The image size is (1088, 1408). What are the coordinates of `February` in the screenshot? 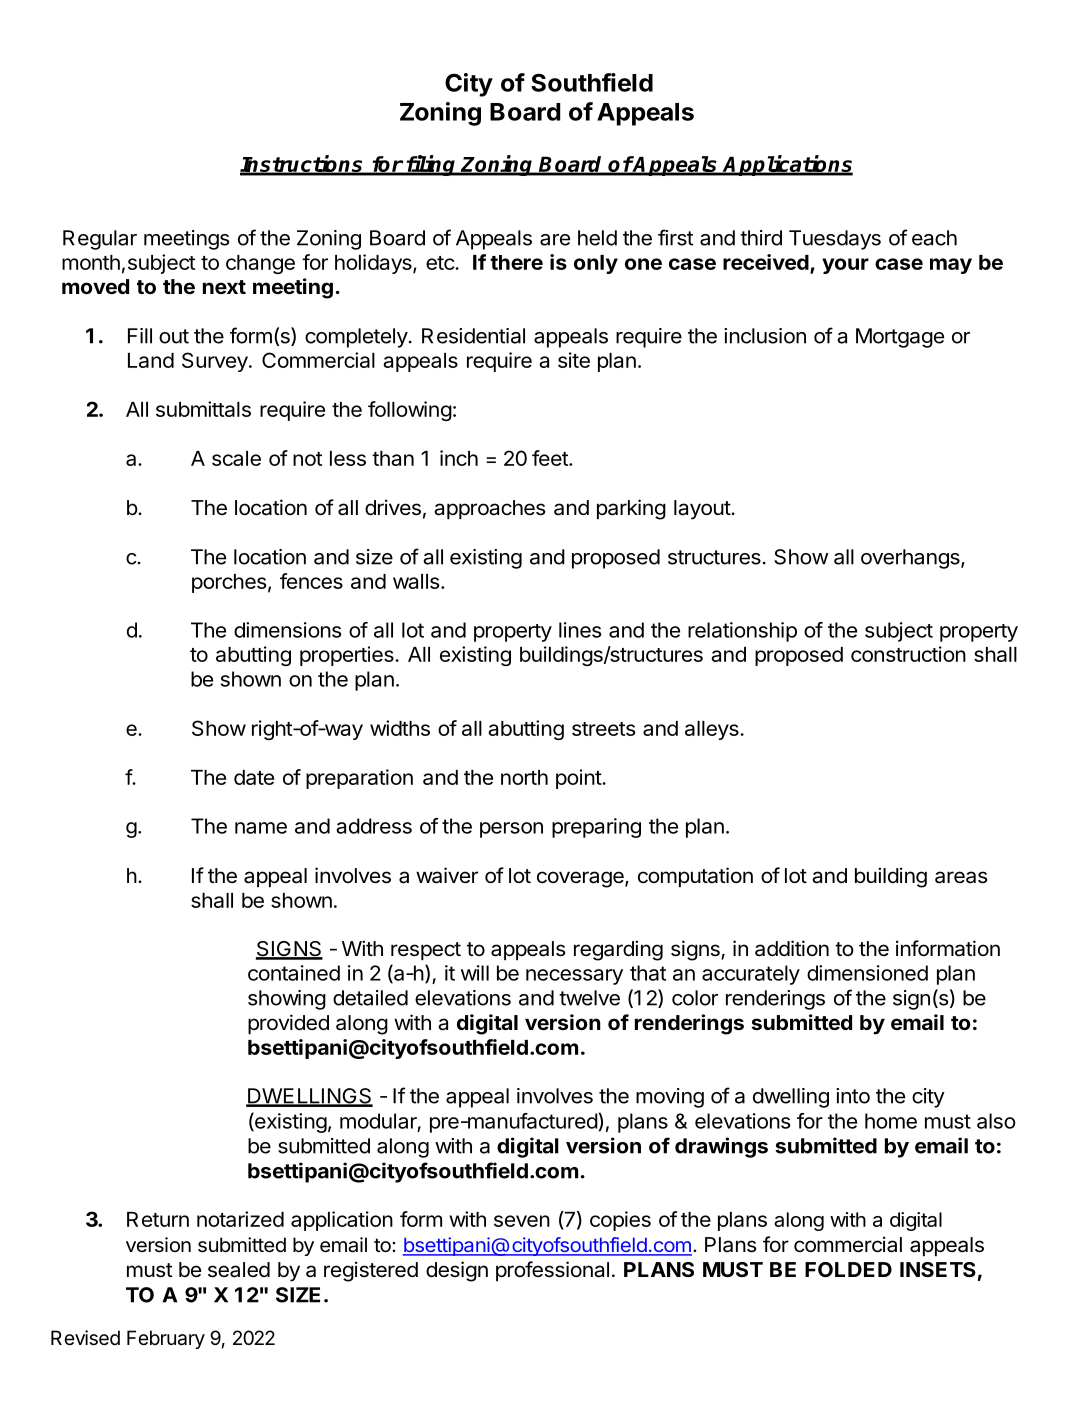 It's located at (166, 1339).
